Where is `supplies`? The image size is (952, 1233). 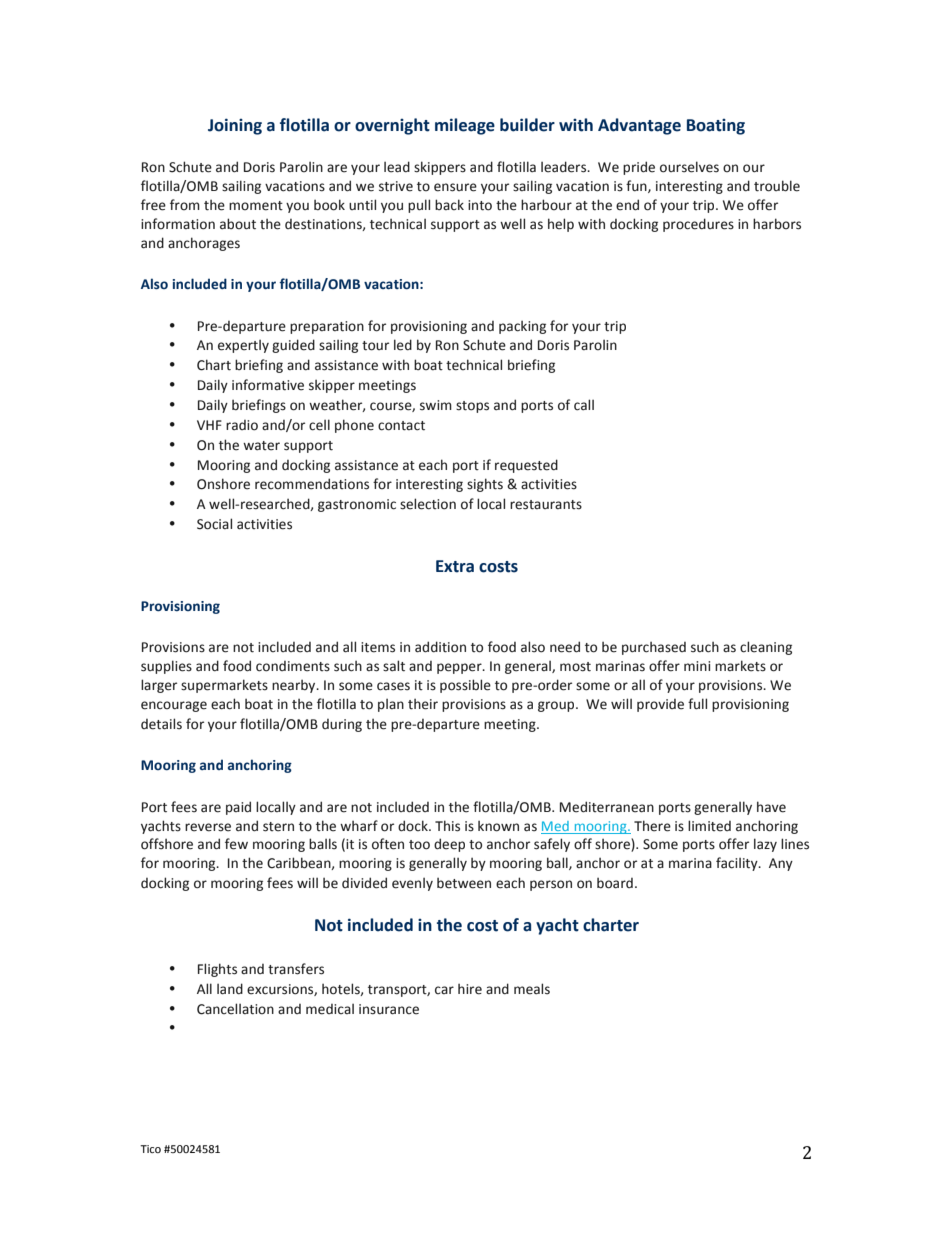 supplies is located at coordinates (166, 667).
